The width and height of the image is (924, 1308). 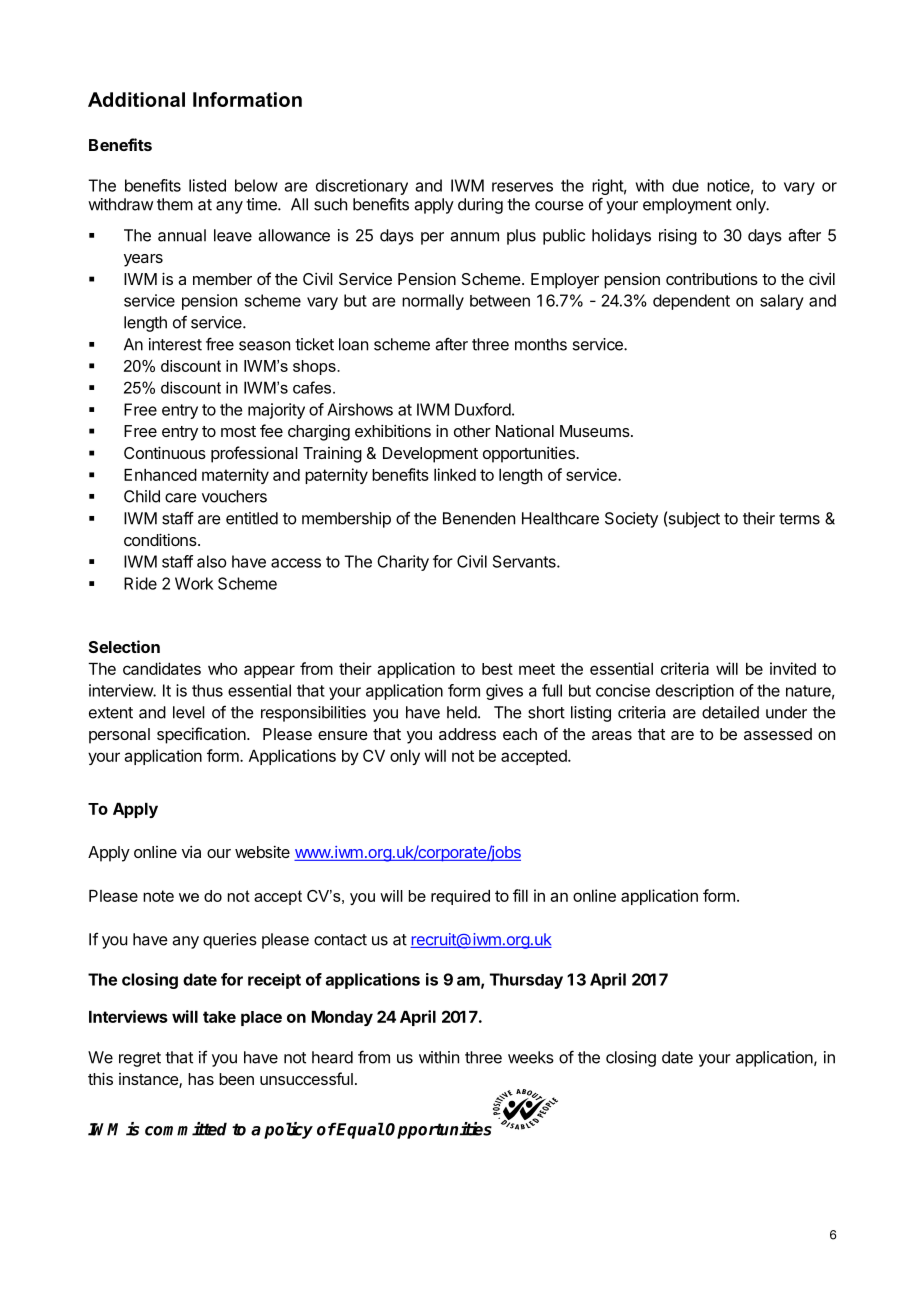 I want to click on due, so click(x=685, y=185).
